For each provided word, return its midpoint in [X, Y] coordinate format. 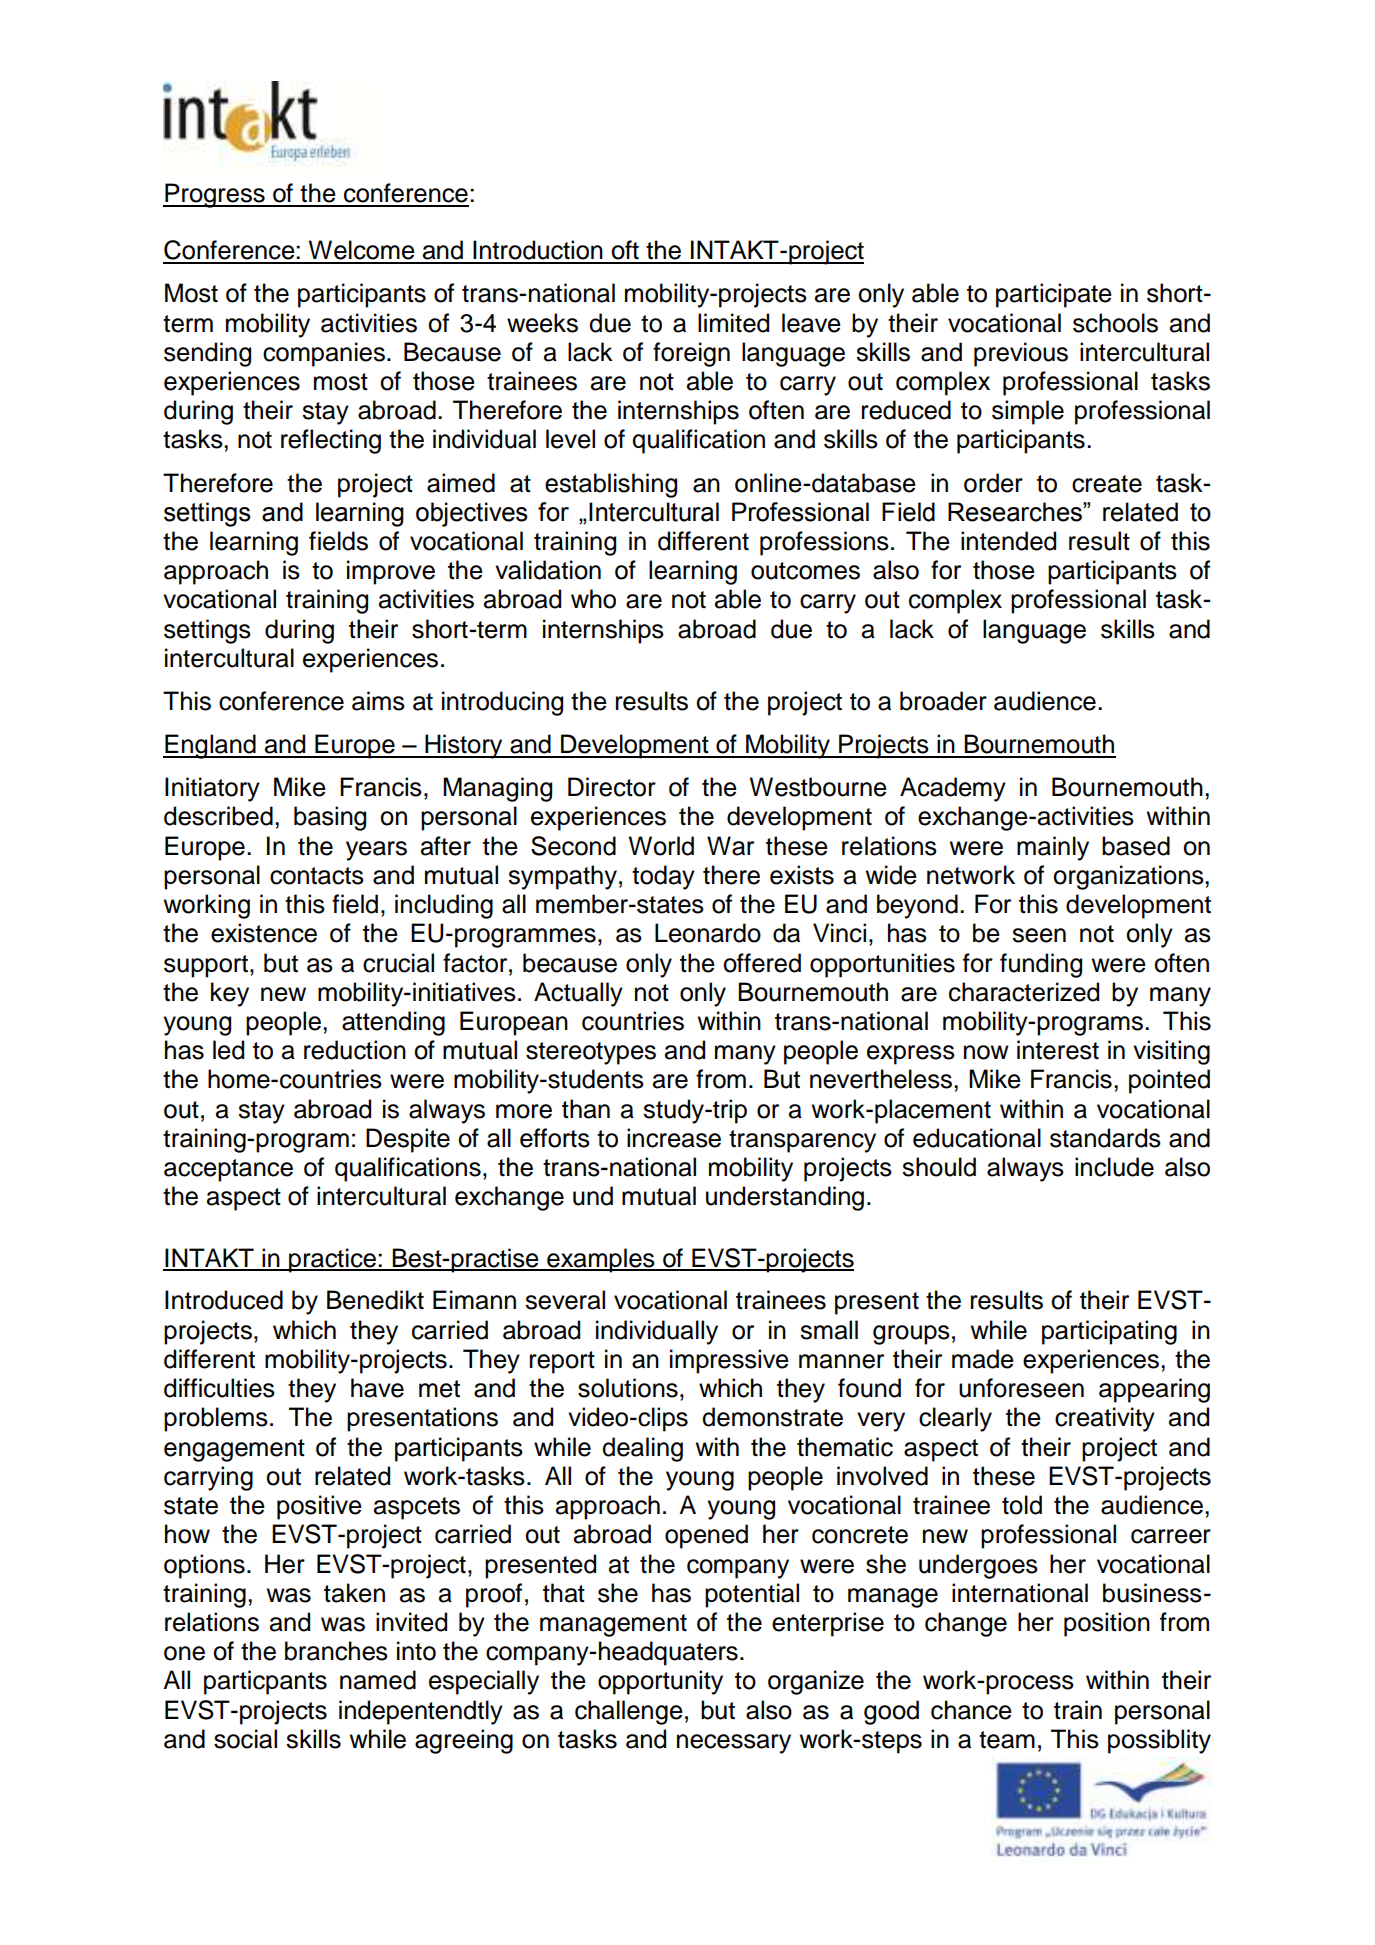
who [593, 599]
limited [733, 323]
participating [1109, 1332]
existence [264, 933]
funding [1041, 965]
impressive [729, 1361]
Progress [215, 195]
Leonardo [708, 933]
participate [1054, 295]
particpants [265, 1682]
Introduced [224, 1300]
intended [1008, 541]
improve [391, 572]
